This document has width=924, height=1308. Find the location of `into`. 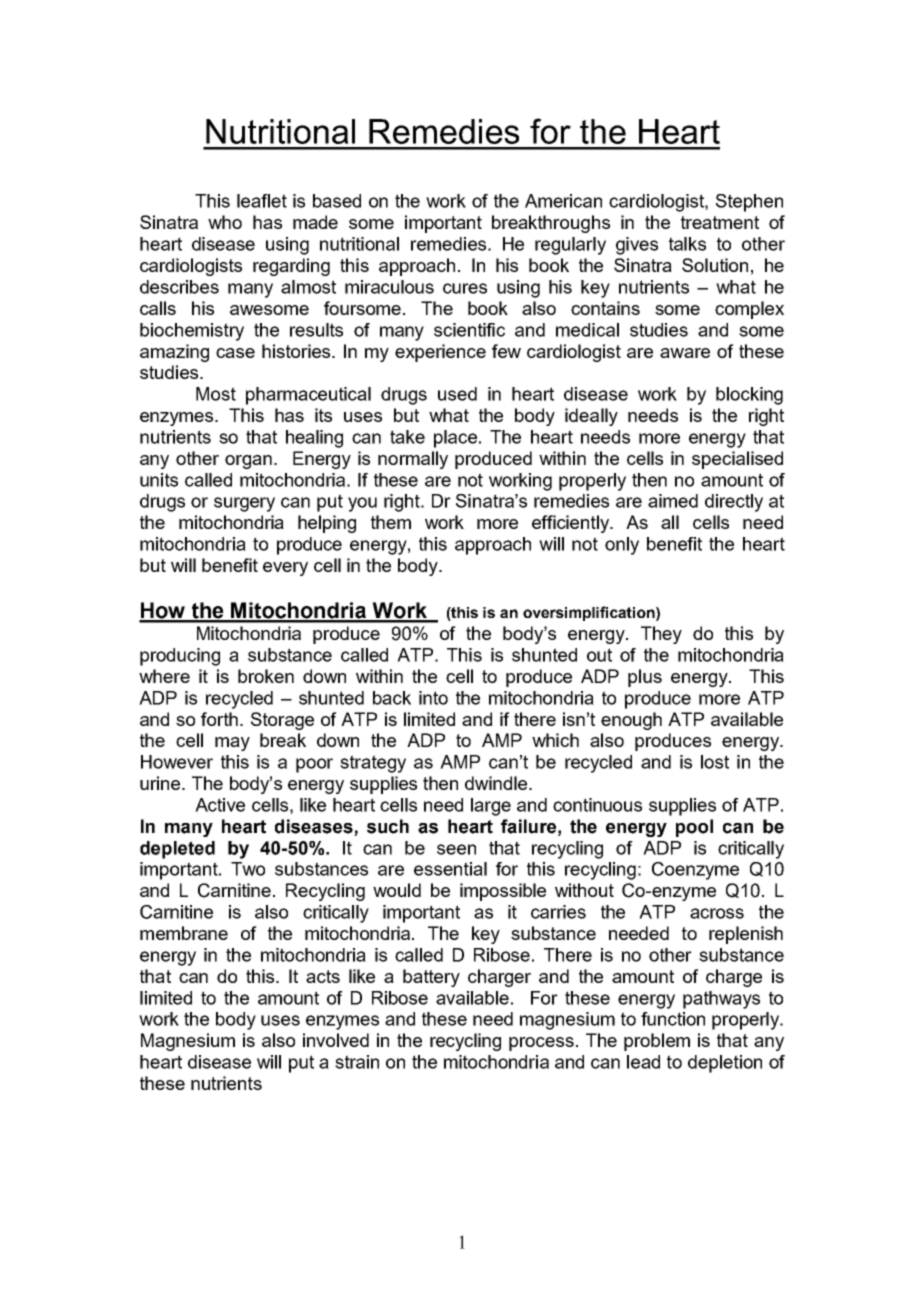

into is located at coordinates (433, 698).
